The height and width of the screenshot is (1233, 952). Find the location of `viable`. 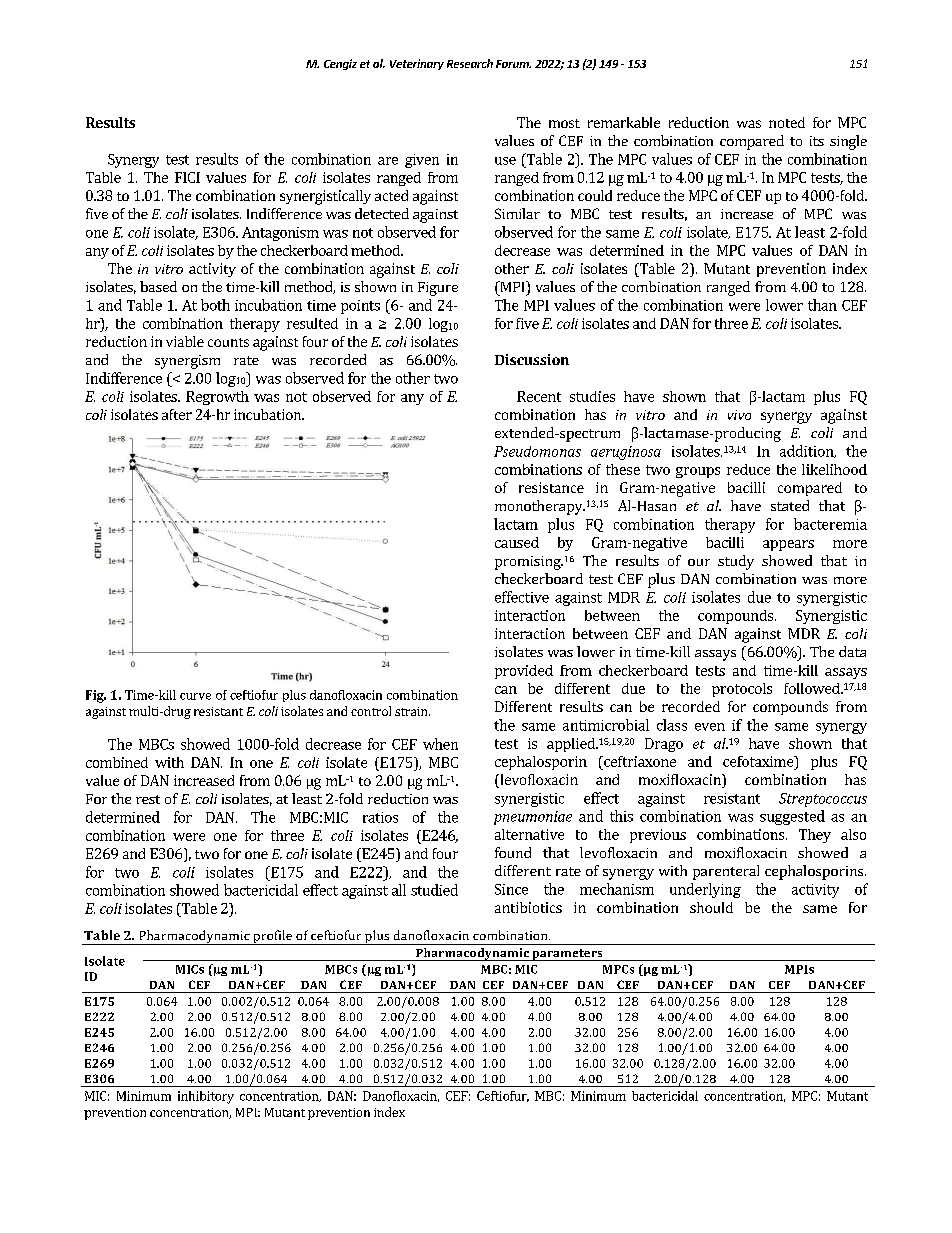

viable is located at coordinates (185, 341).
